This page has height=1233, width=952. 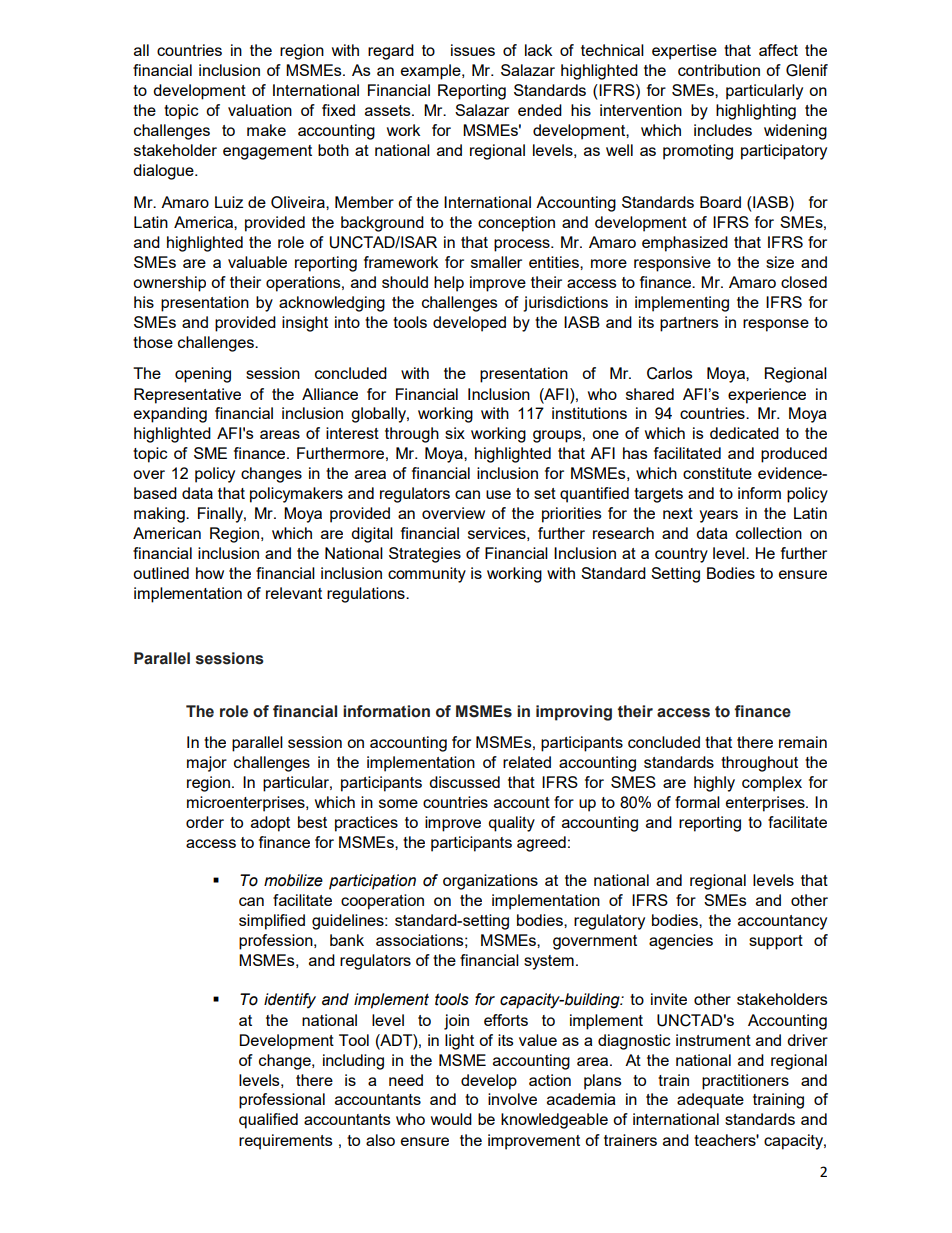 What do you see at coordinates (473, 50) in the page?
I see `issues` at bounding box center [473, 50].
